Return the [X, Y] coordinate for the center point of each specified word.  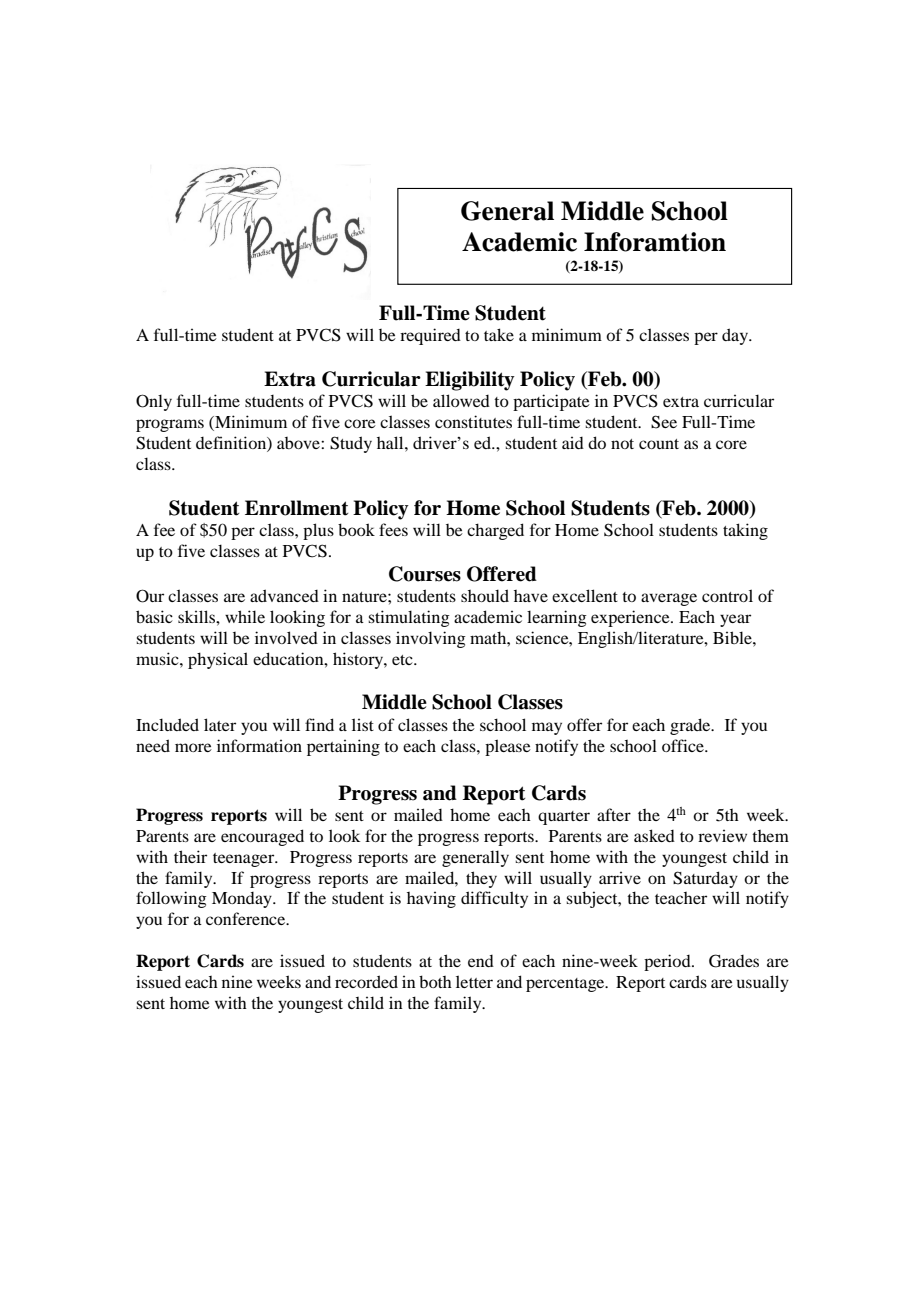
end [481, 961]
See [664, 422]
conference [247, 918]
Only [154, 402]
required [430, 336]
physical [218, 660]
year [735, 620]
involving [431, 639]
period [668, 962]
